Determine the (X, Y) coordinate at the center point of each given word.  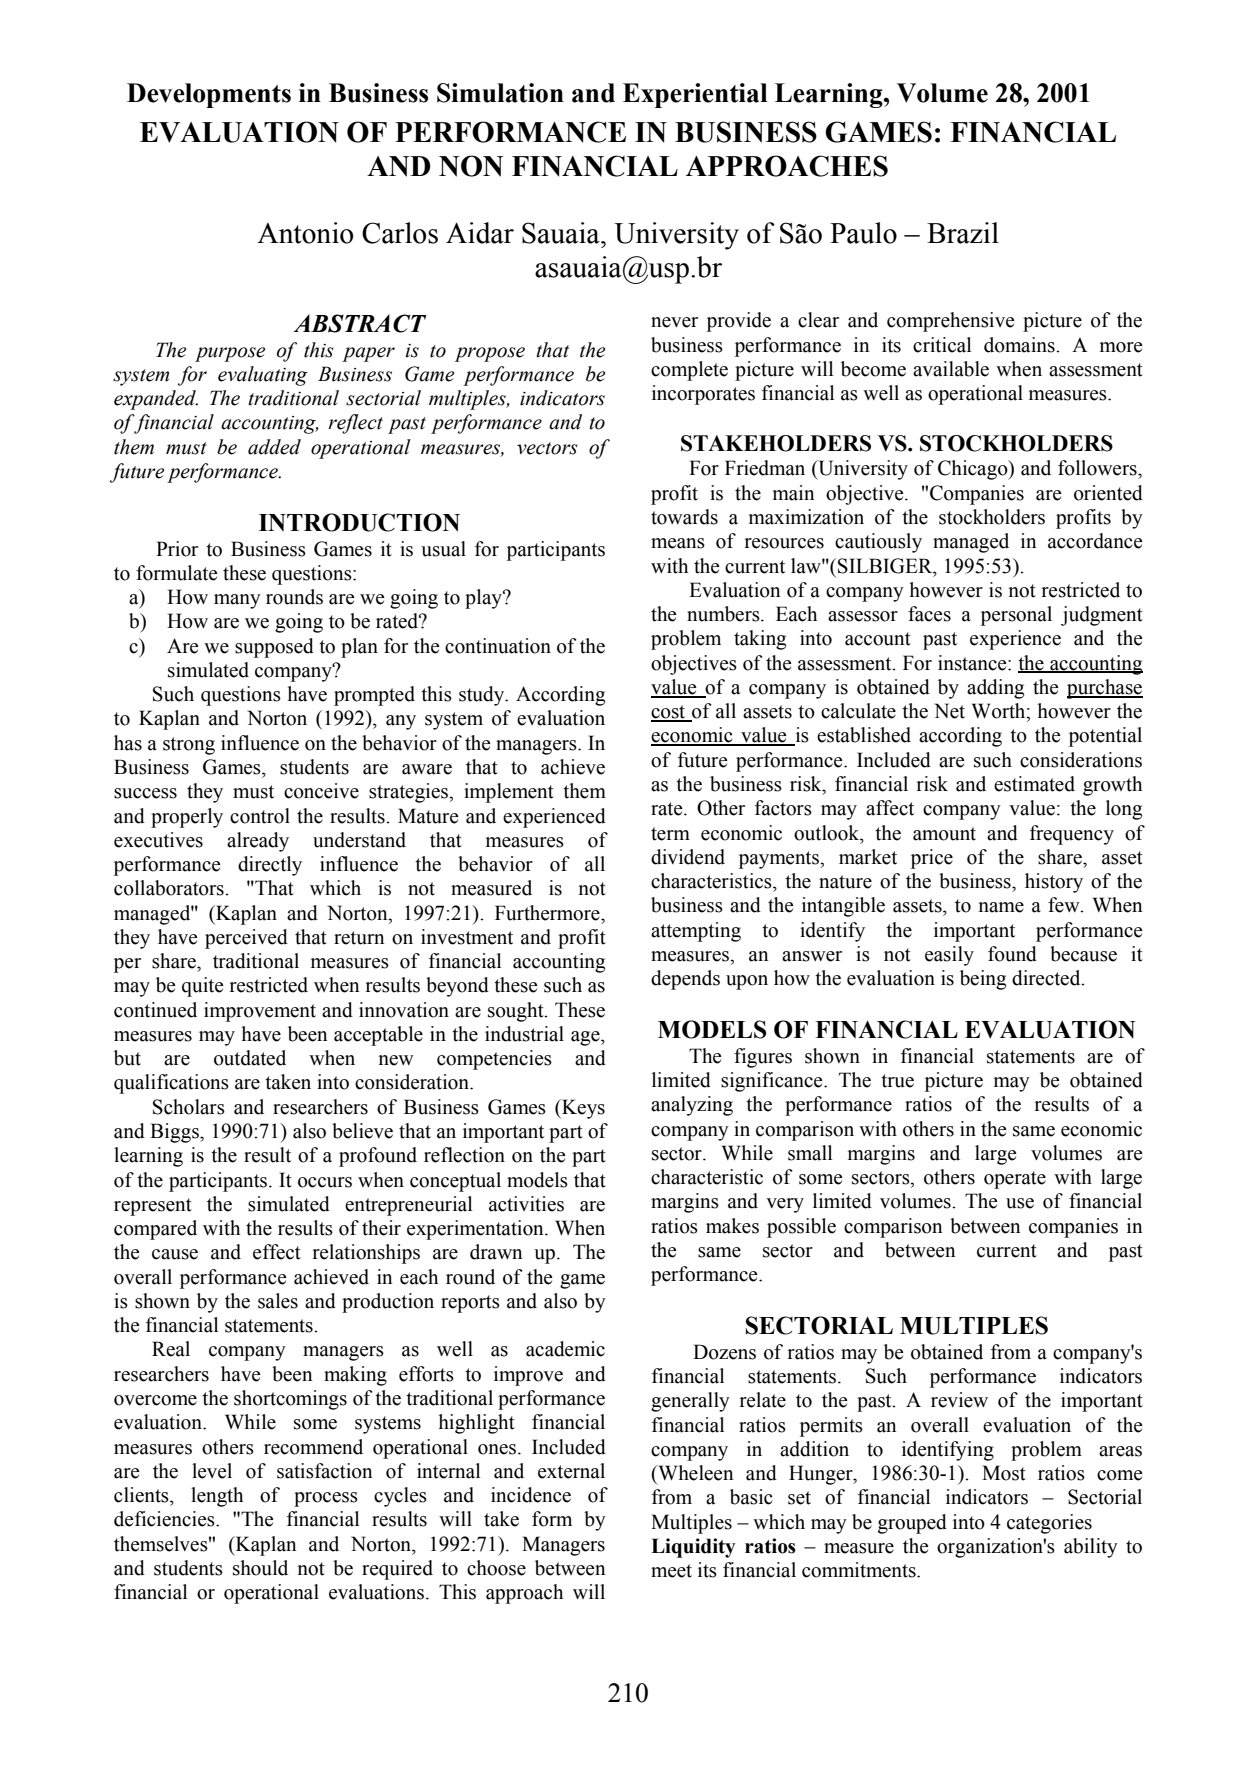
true (897, 1081)
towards (684, 517)
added (274, 447)
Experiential (695, 95)
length (217, 1497)
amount (944, 834)
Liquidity (693, 1548)
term (670, 834)
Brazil (963, 233)
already (258, 842)
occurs (325, 1182)
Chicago (974, 470)
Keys (582, 1109)
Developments (209, 95)
